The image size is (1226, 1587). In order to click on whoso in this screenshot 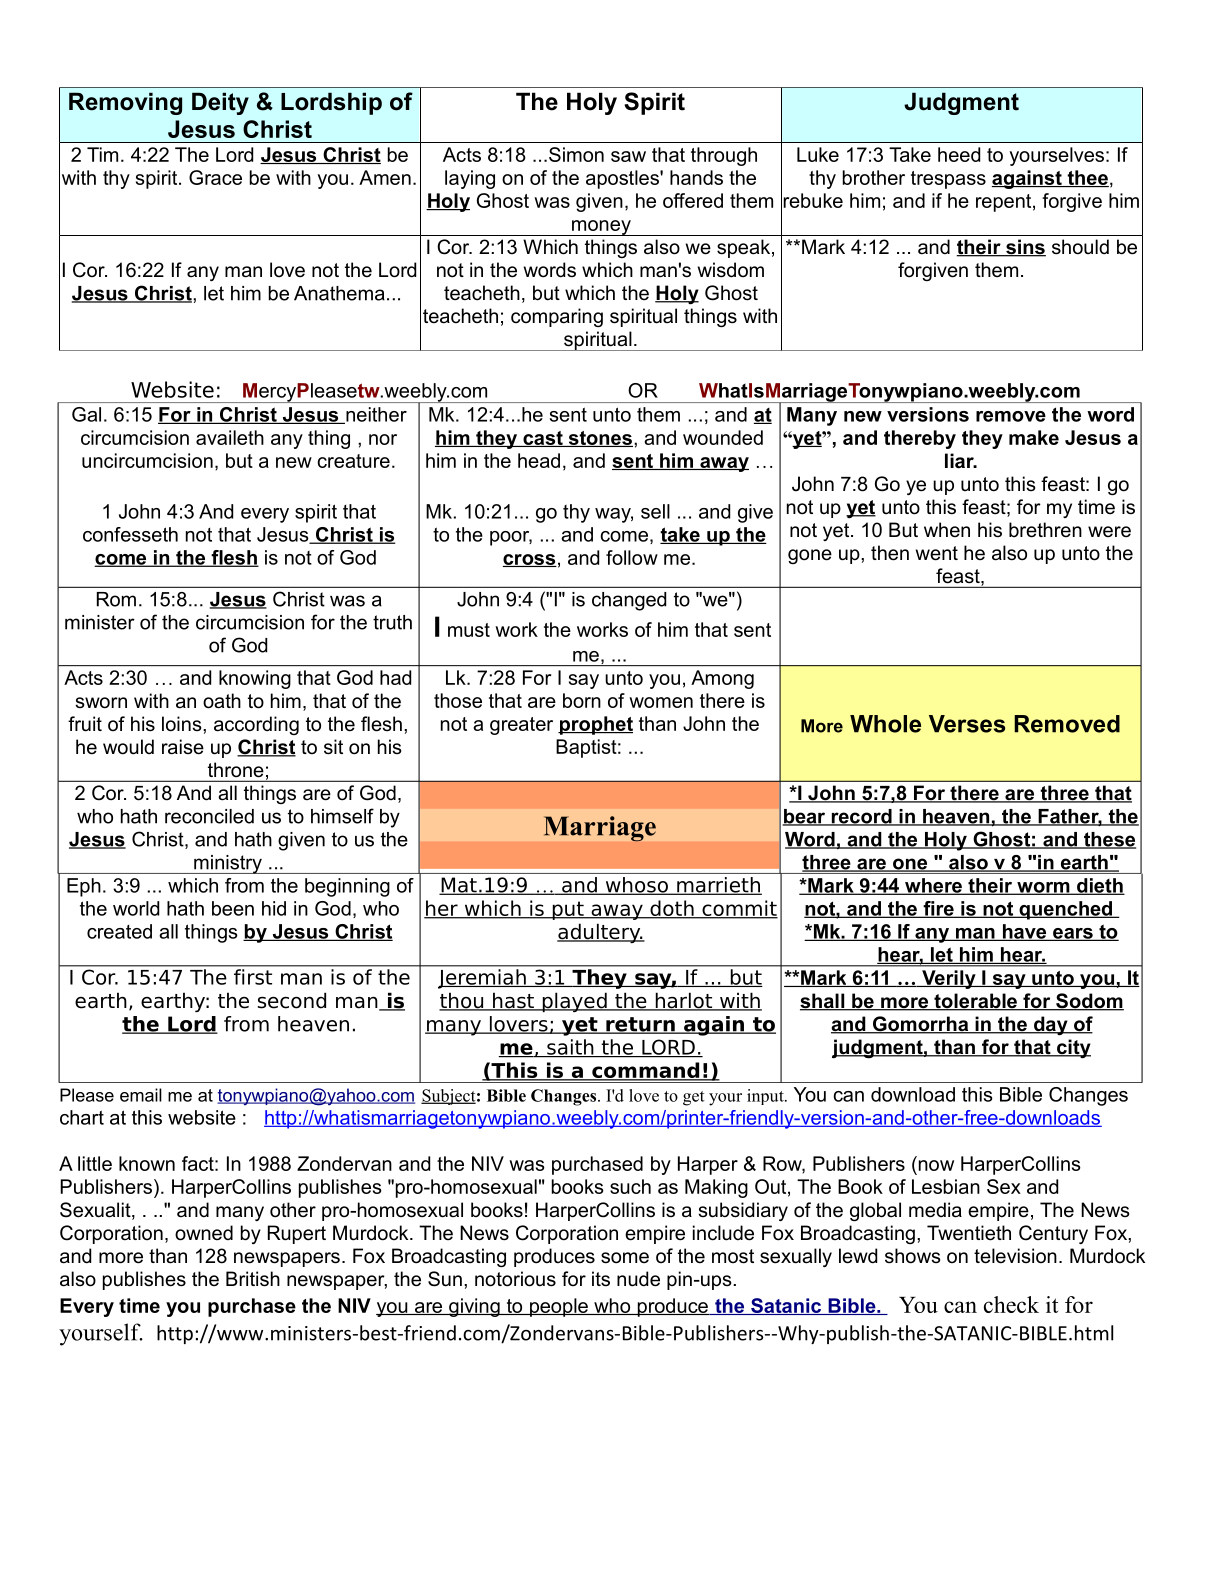, I will do `click(636, 886)`.
